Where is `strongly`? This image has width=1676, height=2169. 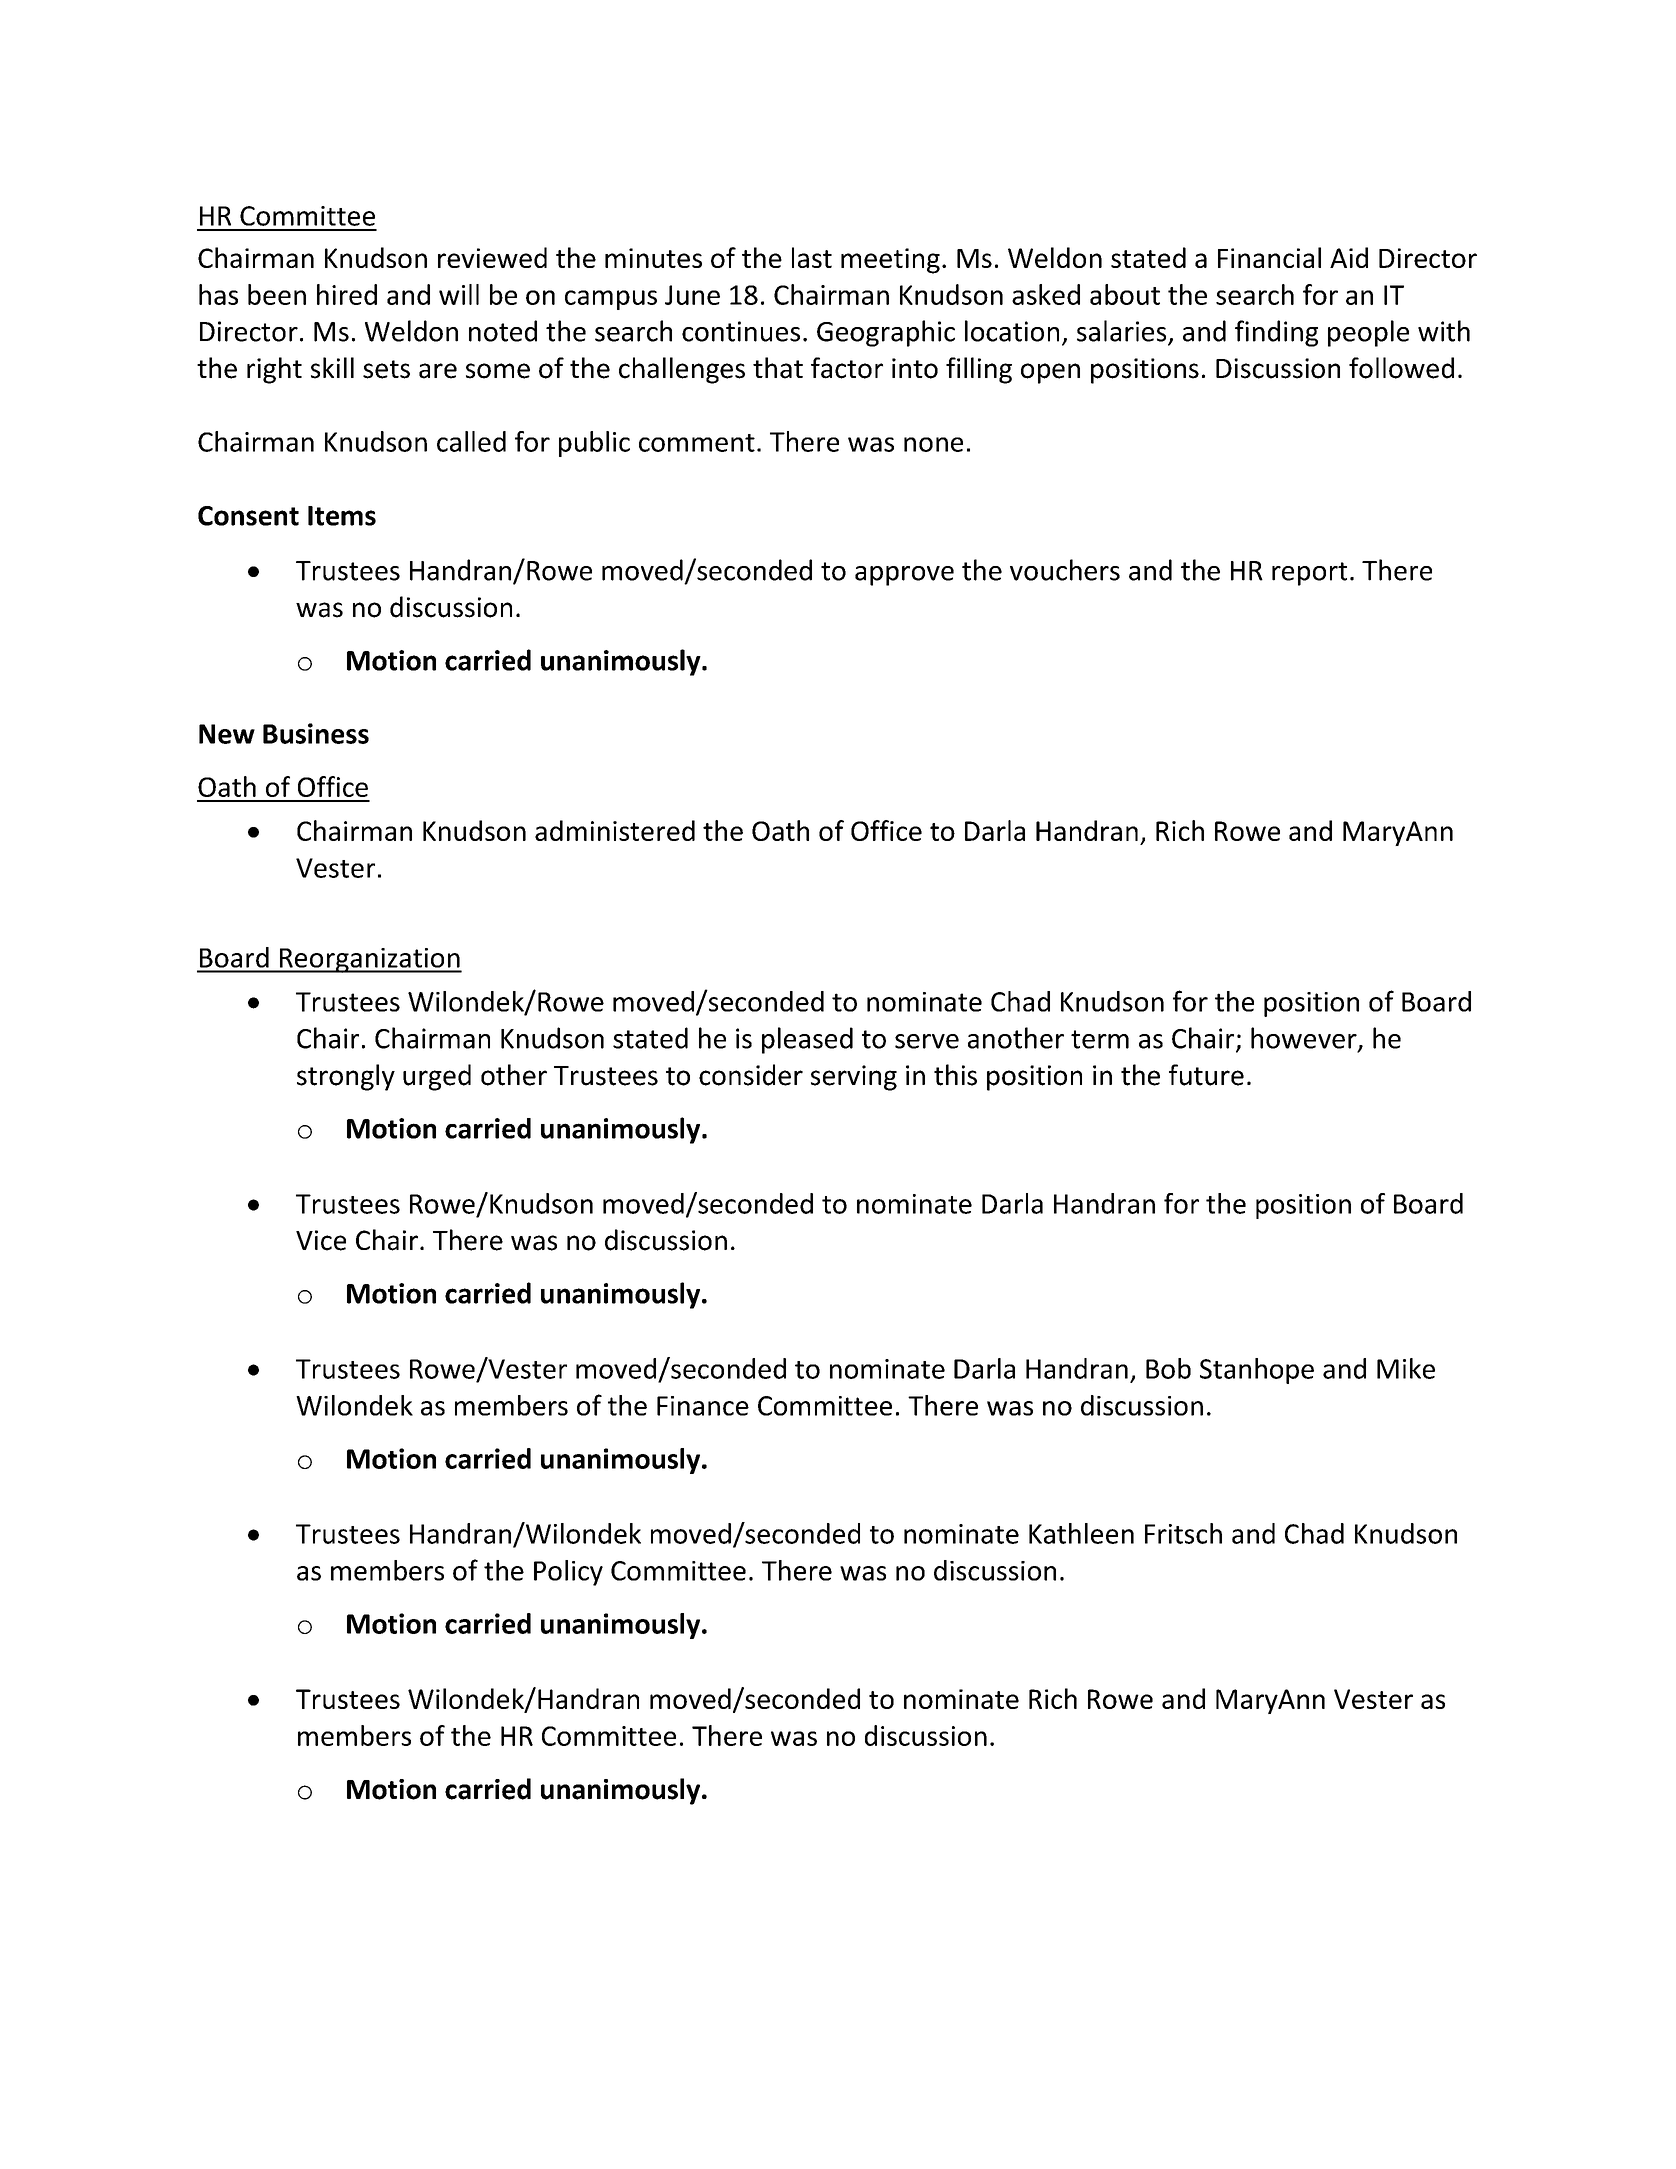
strongly is located at coordinates (346, 1077).
